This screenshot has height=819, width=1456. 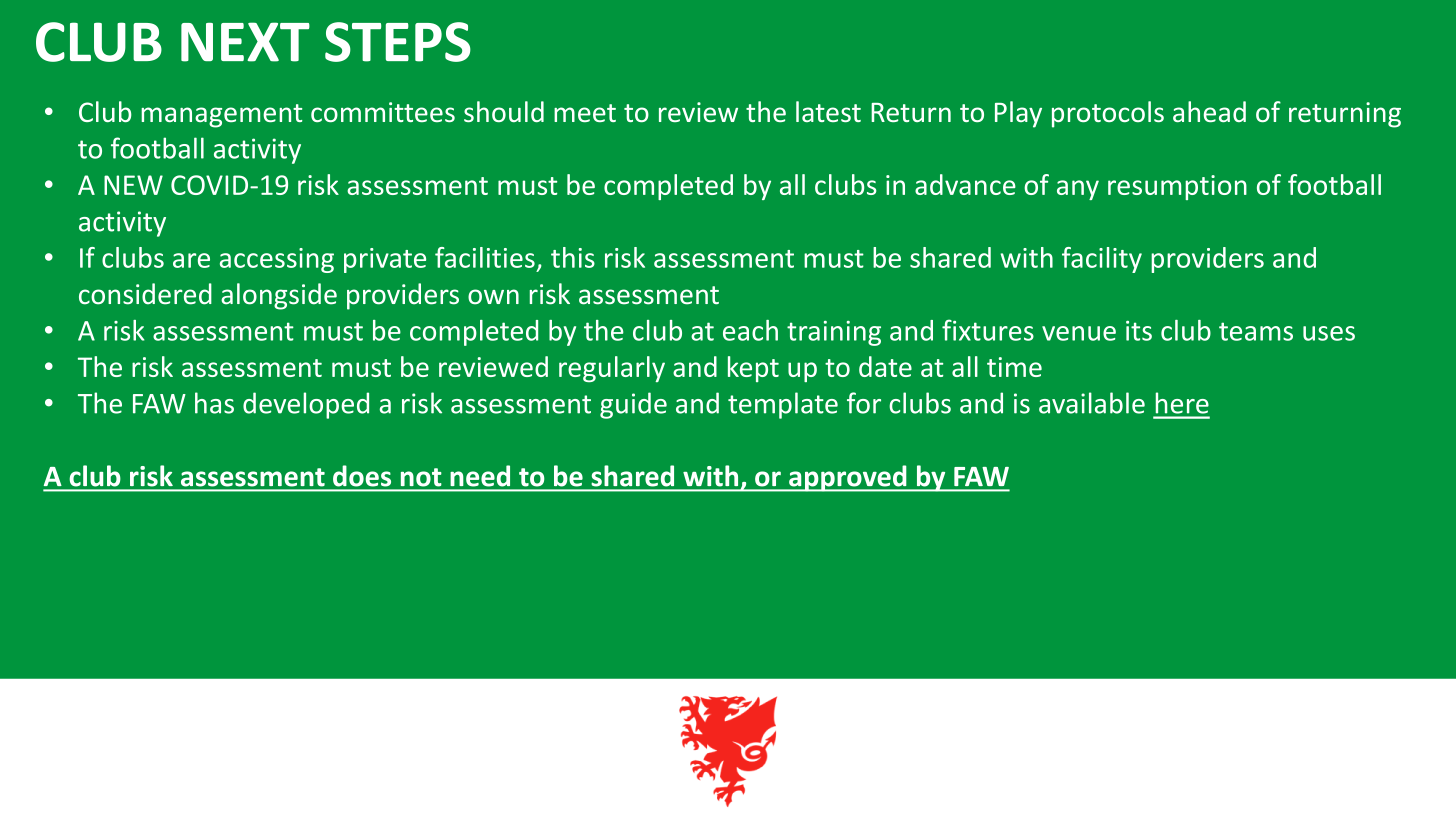 I want to click on NEW, so click(x=133, y=185).
